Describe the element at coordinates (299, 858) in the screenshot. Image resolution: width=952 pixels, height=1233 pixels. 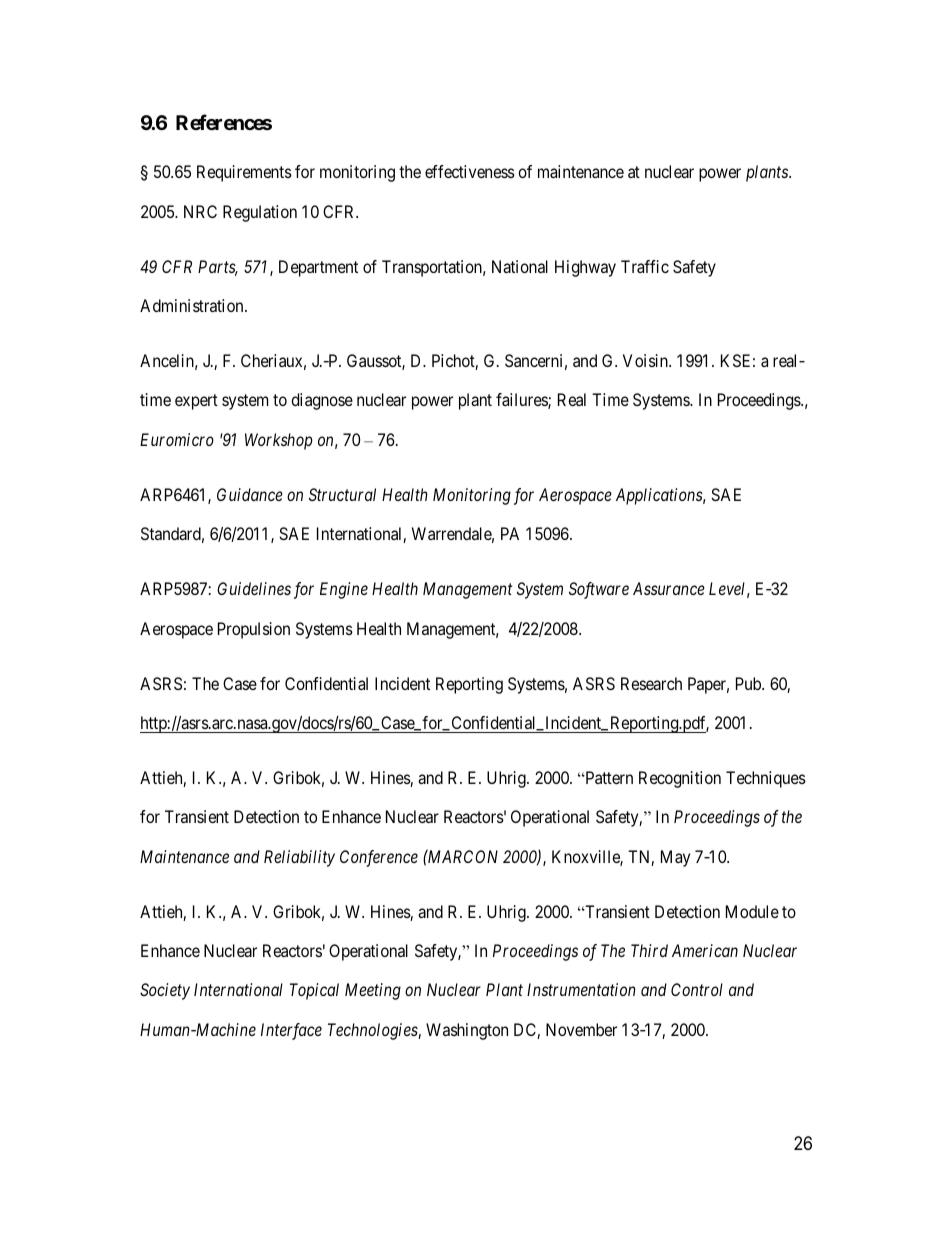
I see `Reliability` at that location.
